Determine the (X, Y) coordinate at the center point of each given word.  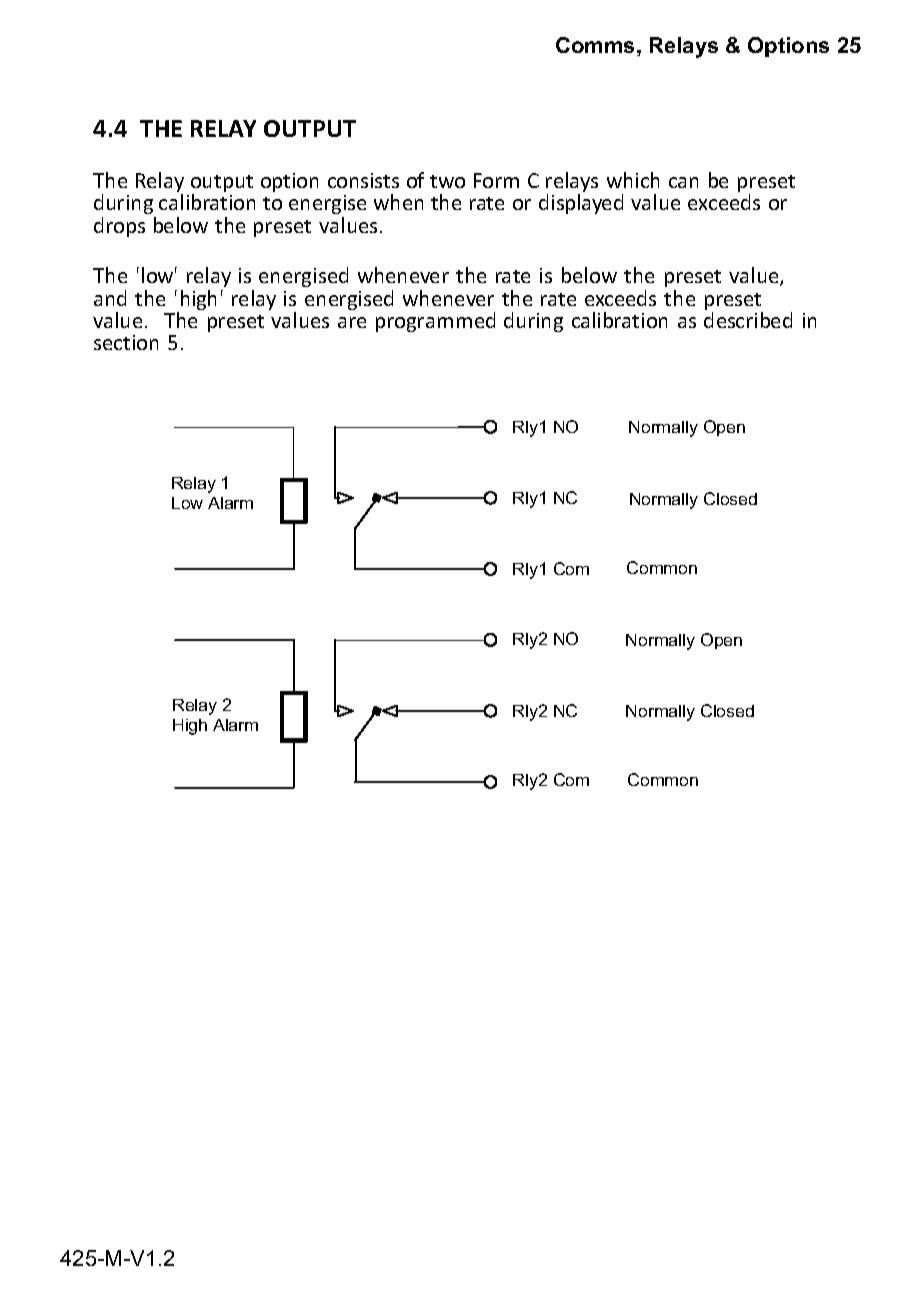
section (126, 342)
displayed (581, 204)
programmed (435, 322)
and (110, 298)
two (447, 181)
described (748, 320)
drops (119, 227)
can (683, 182)
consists (363, 180)
